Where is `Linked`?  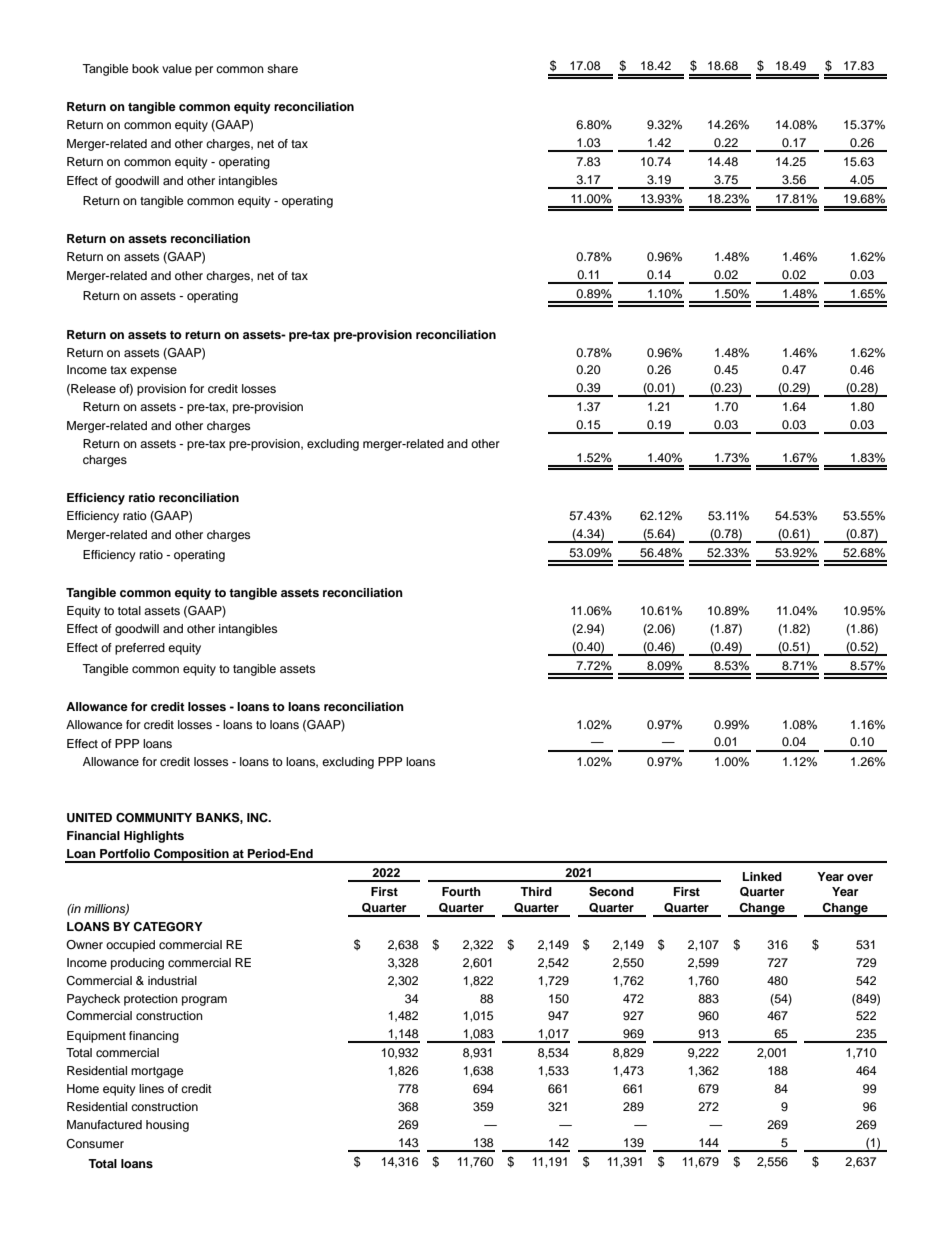 Linked is located at coordinates (762, 876).
